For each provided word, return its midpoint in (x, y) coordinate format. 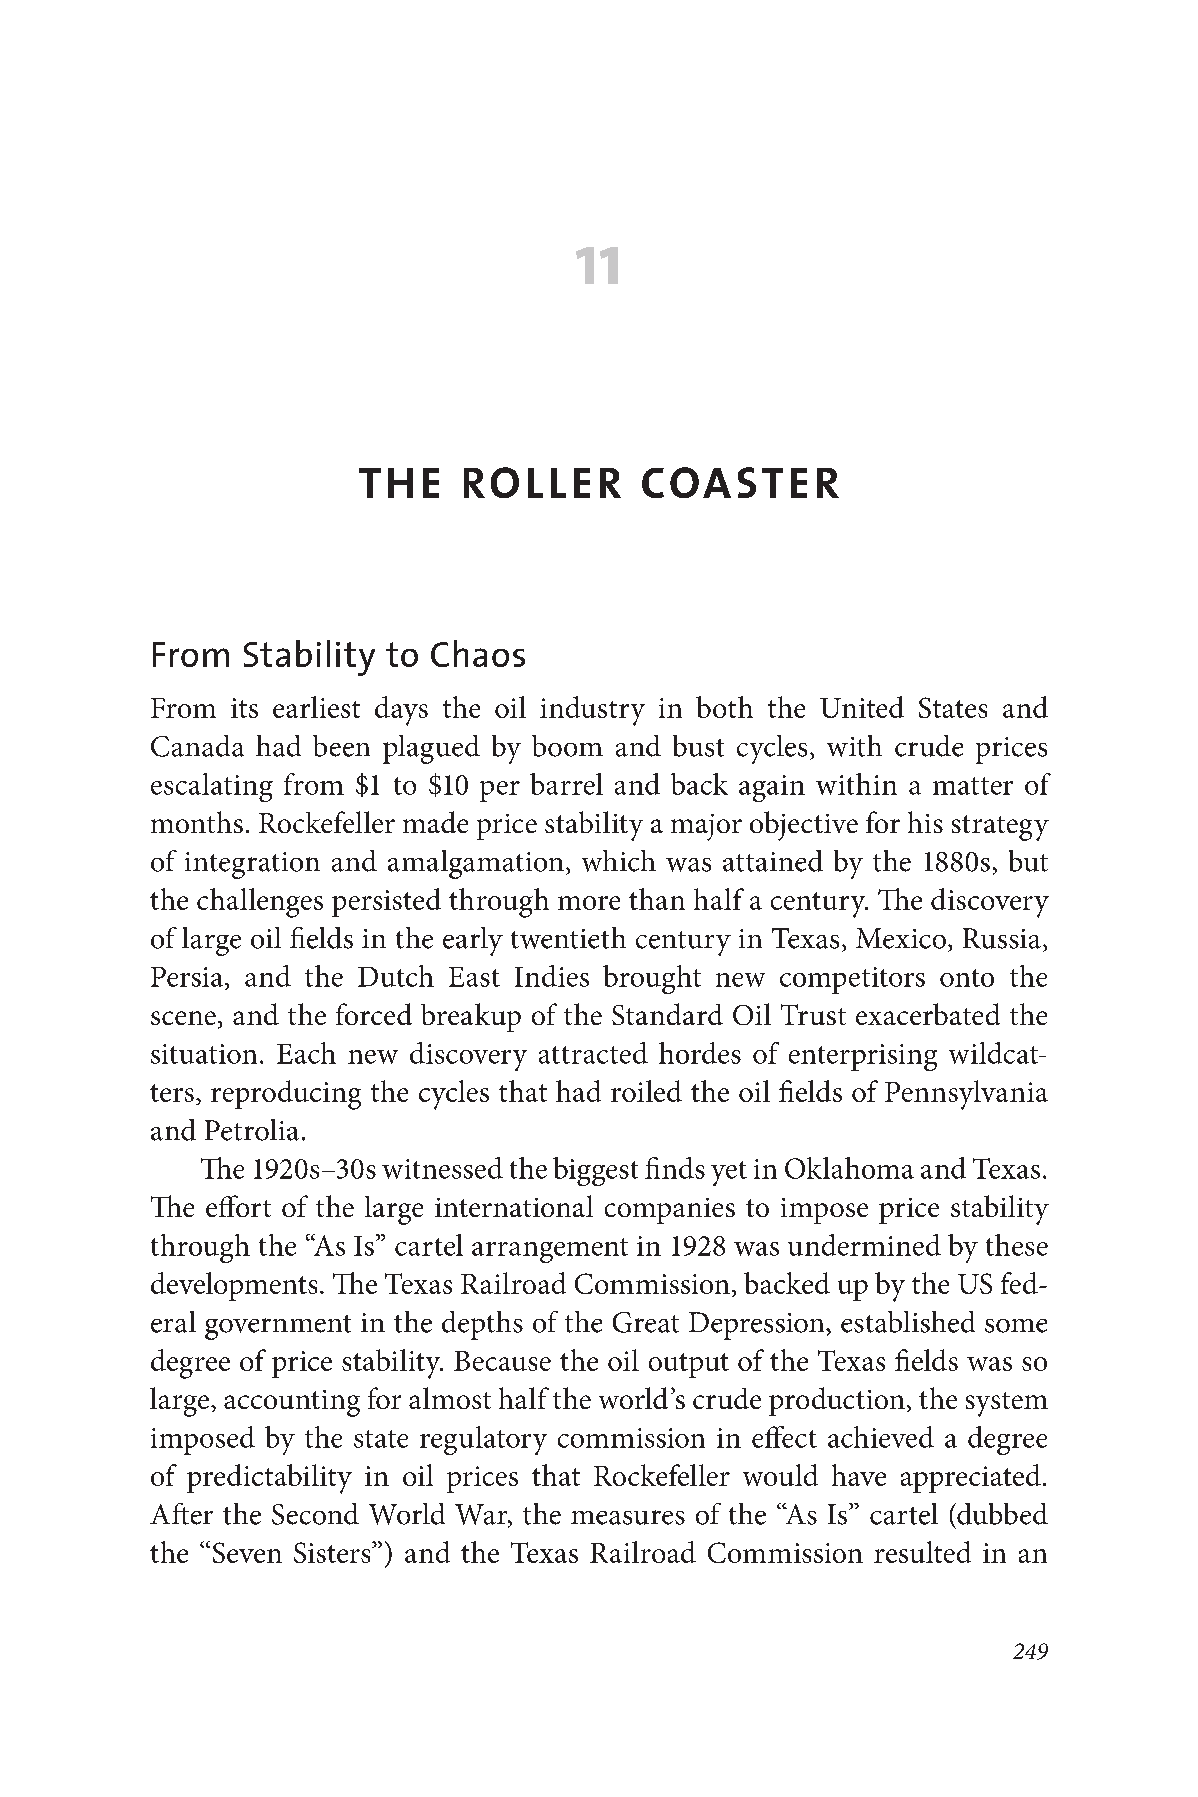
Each (306, 1053)
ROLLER (542, 482)
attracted (593, 1053)
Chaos (478, 653)
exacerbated (928, 1014)
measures (628, 1517)
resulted (922, 1552)
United (862, 707)
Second (315, 1514)
